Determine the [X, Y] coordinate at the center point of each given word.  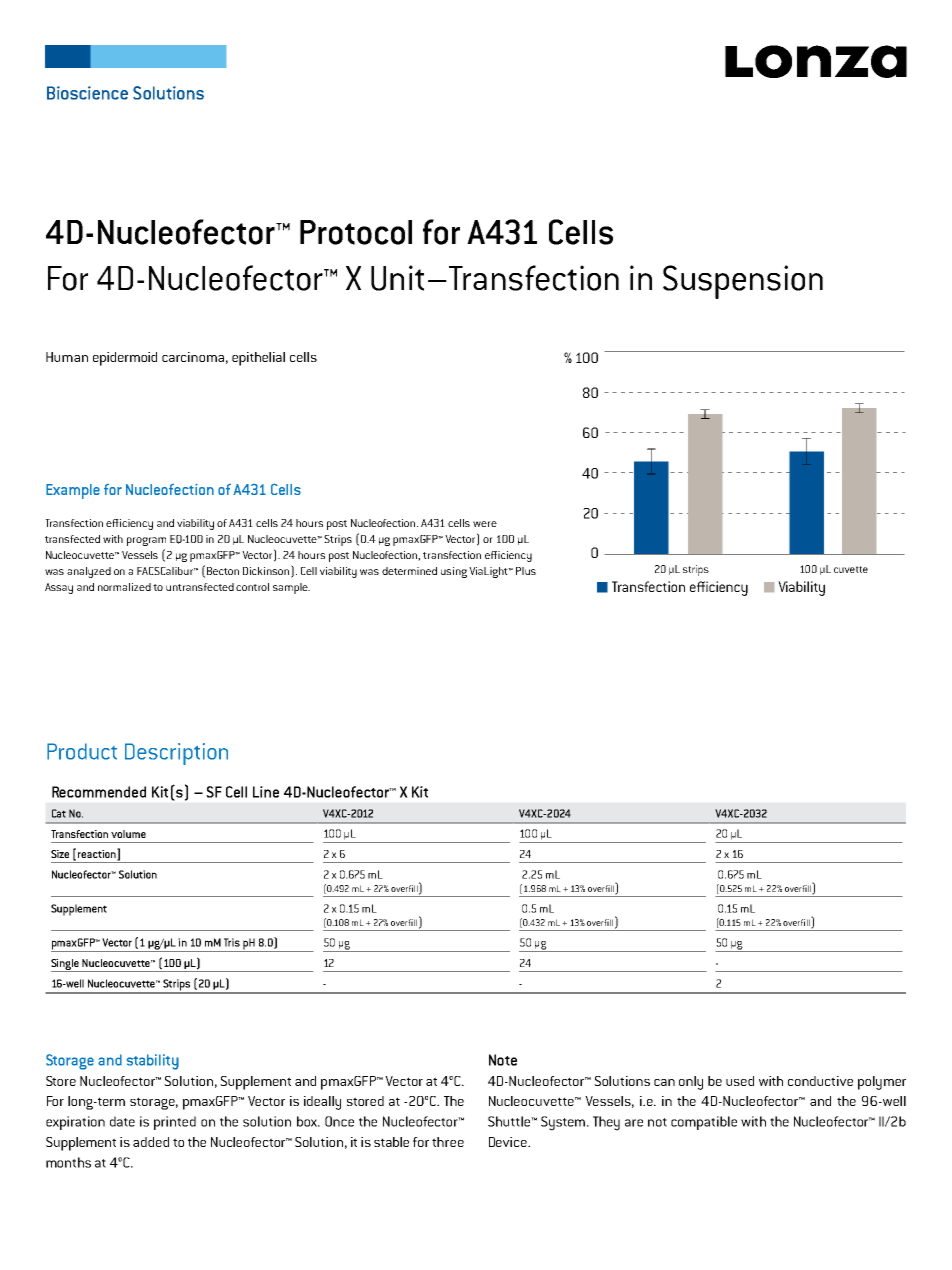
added [151, 1142]
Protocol [356, 232]
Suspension [743, 282]
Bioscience [87, 93]
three [448, 1142]
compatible [704, 1123]
